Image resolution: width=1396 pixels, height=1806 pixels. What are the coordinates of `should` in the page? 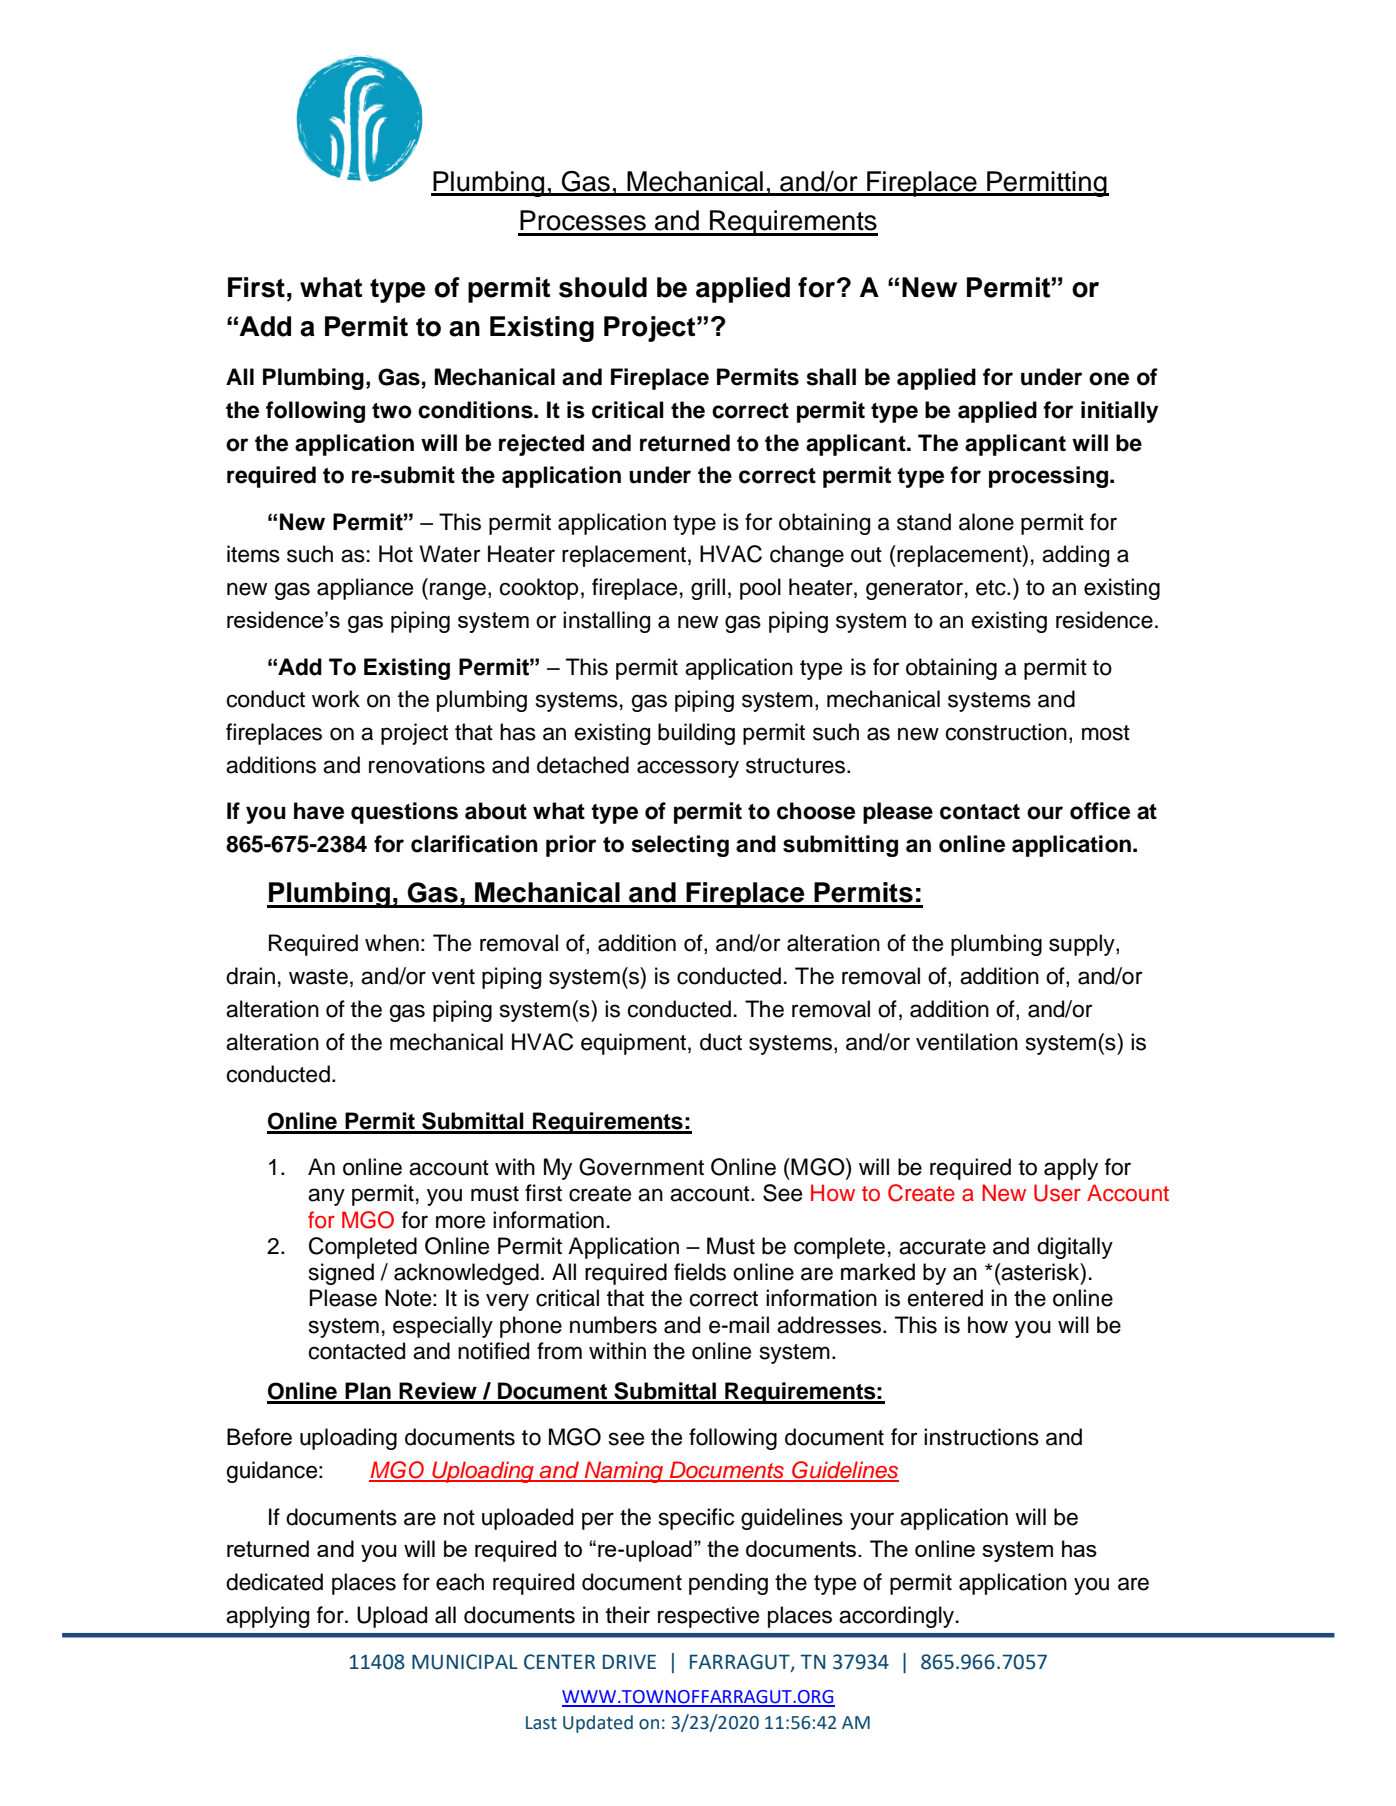 It's located at (603, 287).
